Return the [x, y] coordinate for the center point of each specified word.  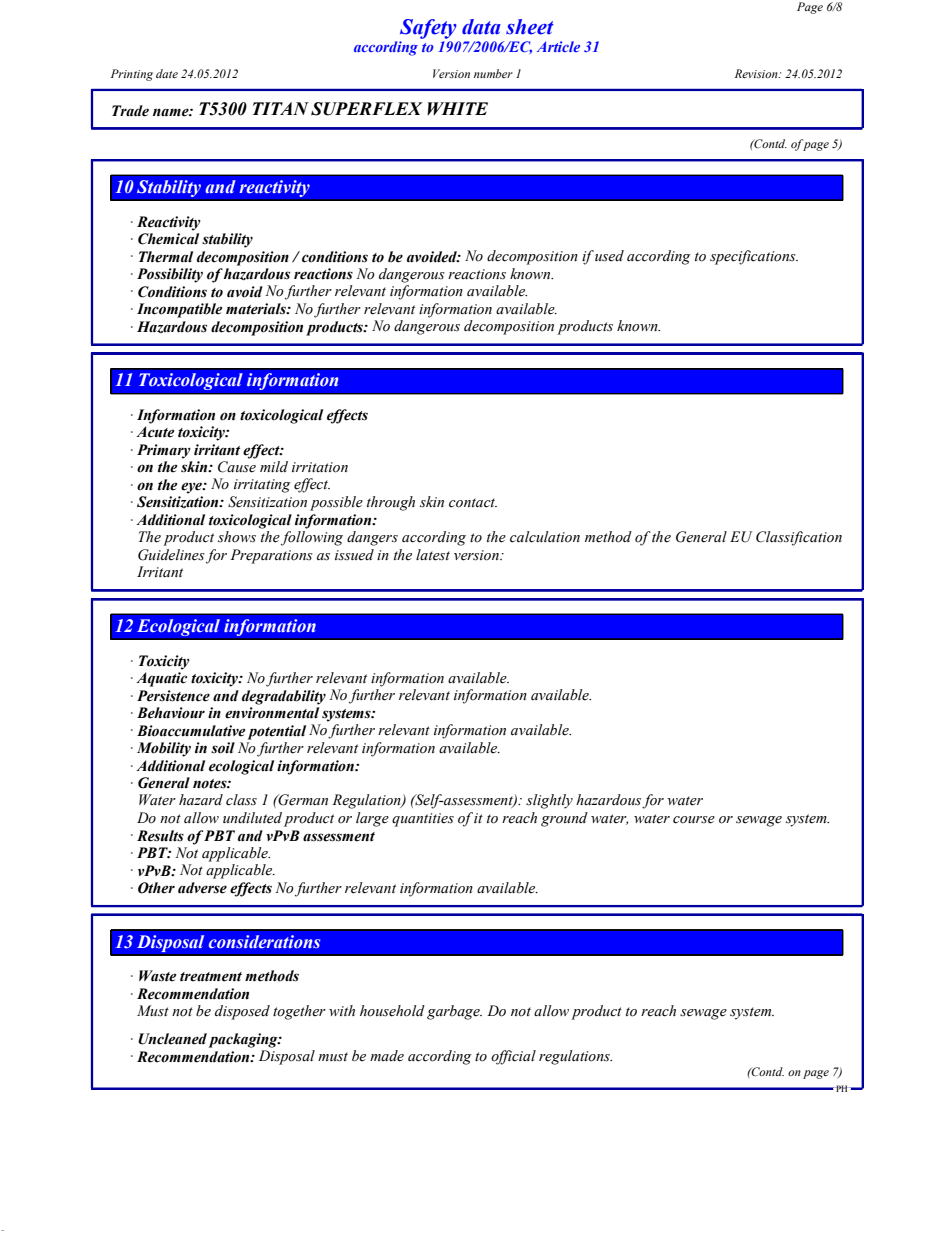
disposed [242, 1012]
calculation [545, 537]
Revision [757, 73]
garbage [454, 1012]
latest [433, 555]
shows [237, 537]
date [167, 73]
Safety [428, 29]
